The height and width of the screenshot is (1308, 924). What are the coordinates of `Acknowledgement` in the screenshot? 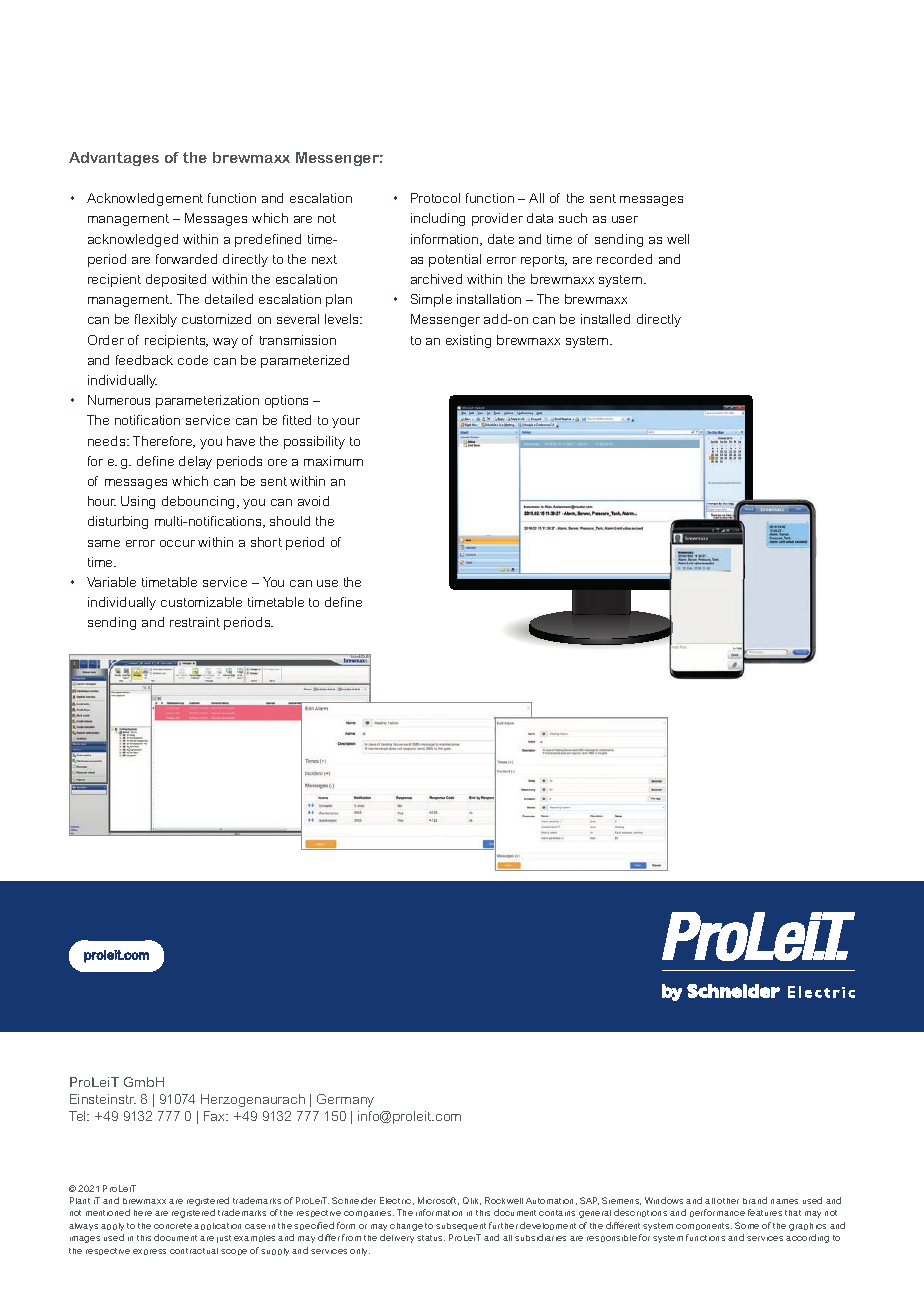 It's located at (145, 199).
